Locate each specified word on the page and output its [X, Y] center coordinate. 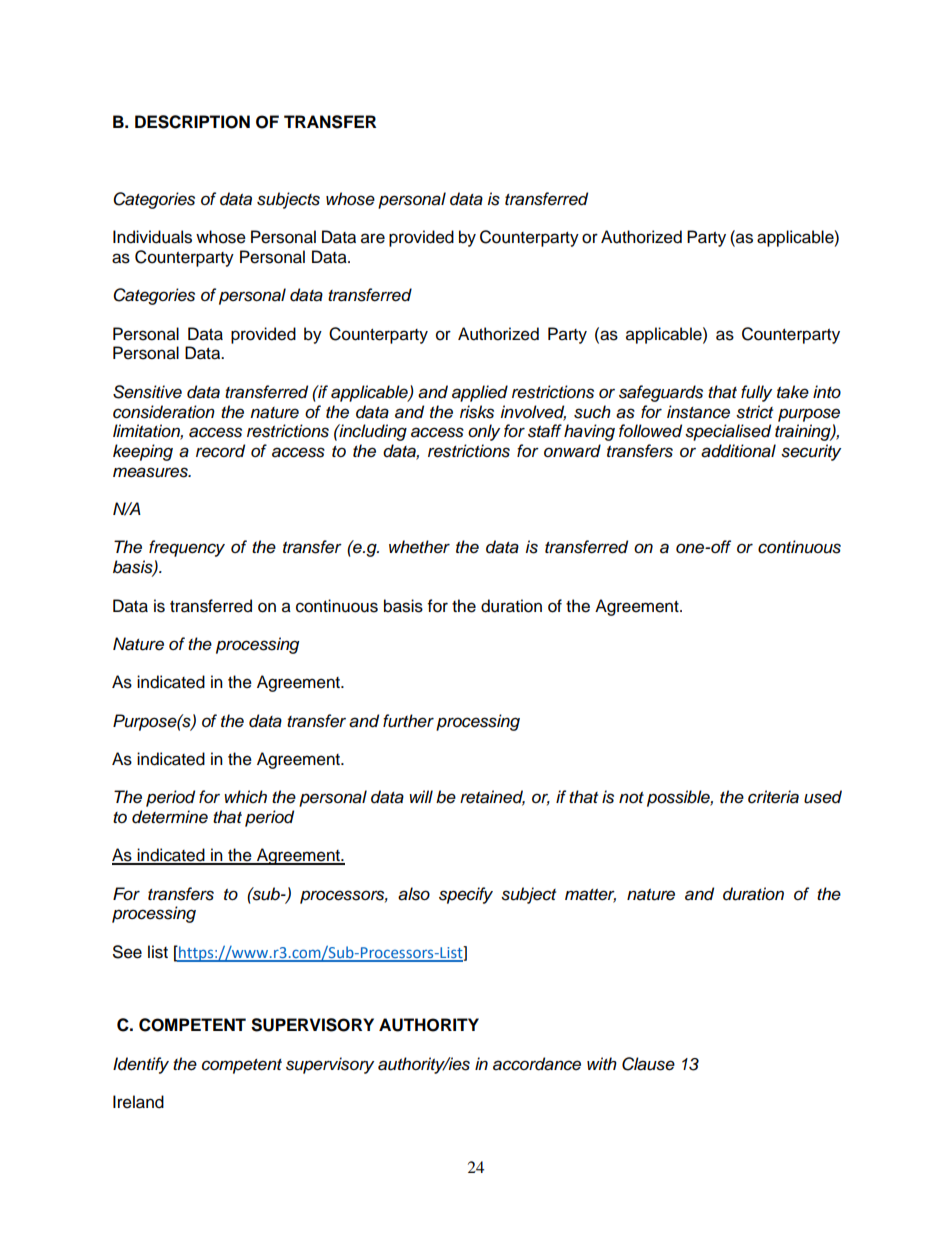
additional [738, 451]
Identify [141, 1065]
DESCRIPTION [192, 122]
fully [756, 393]
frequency [187, 548]
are [373, 238]
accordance [537, 1064]
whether [419, 547]
